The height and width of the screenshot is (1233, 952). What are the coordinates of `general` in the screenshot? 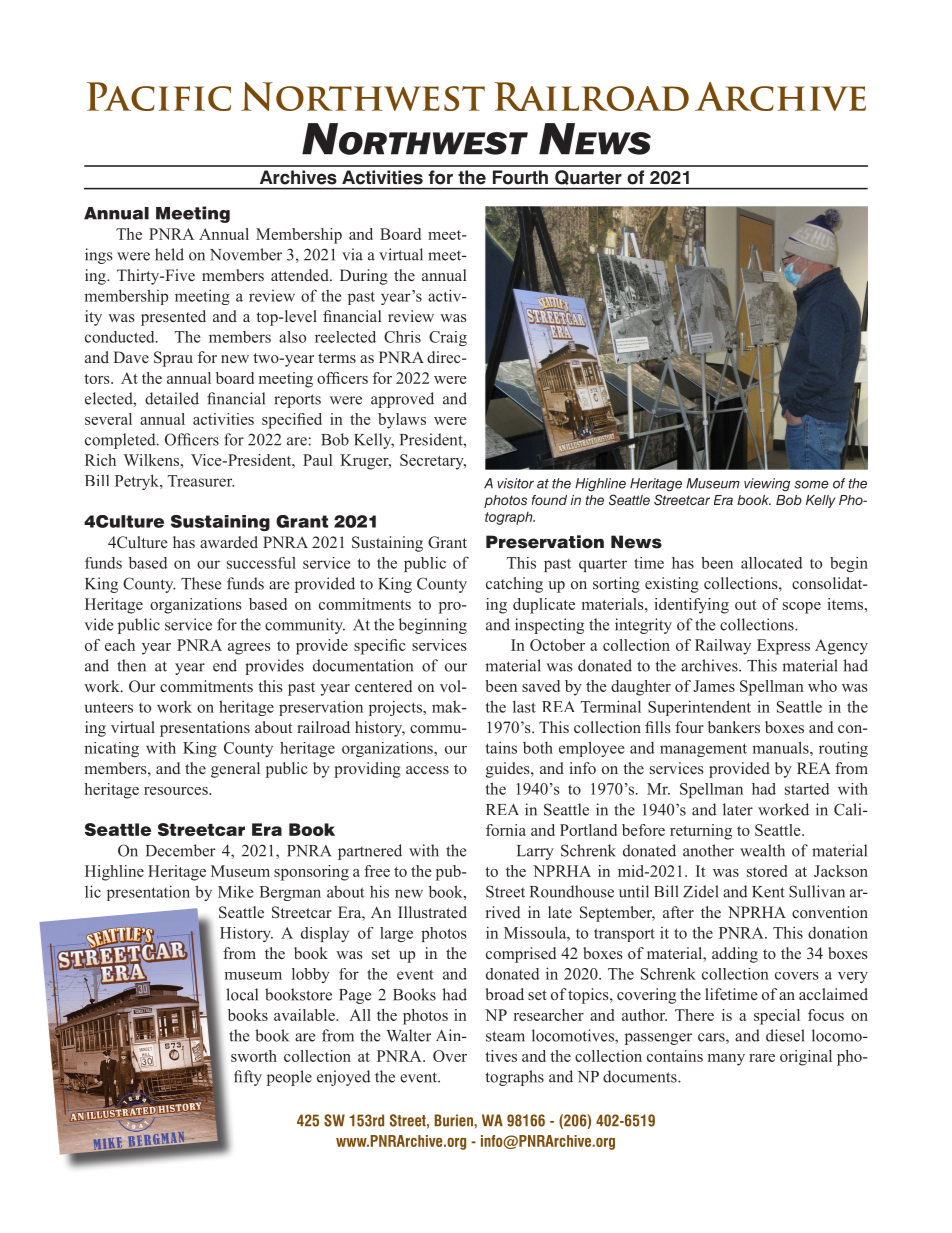 It's located at (235, 770).
